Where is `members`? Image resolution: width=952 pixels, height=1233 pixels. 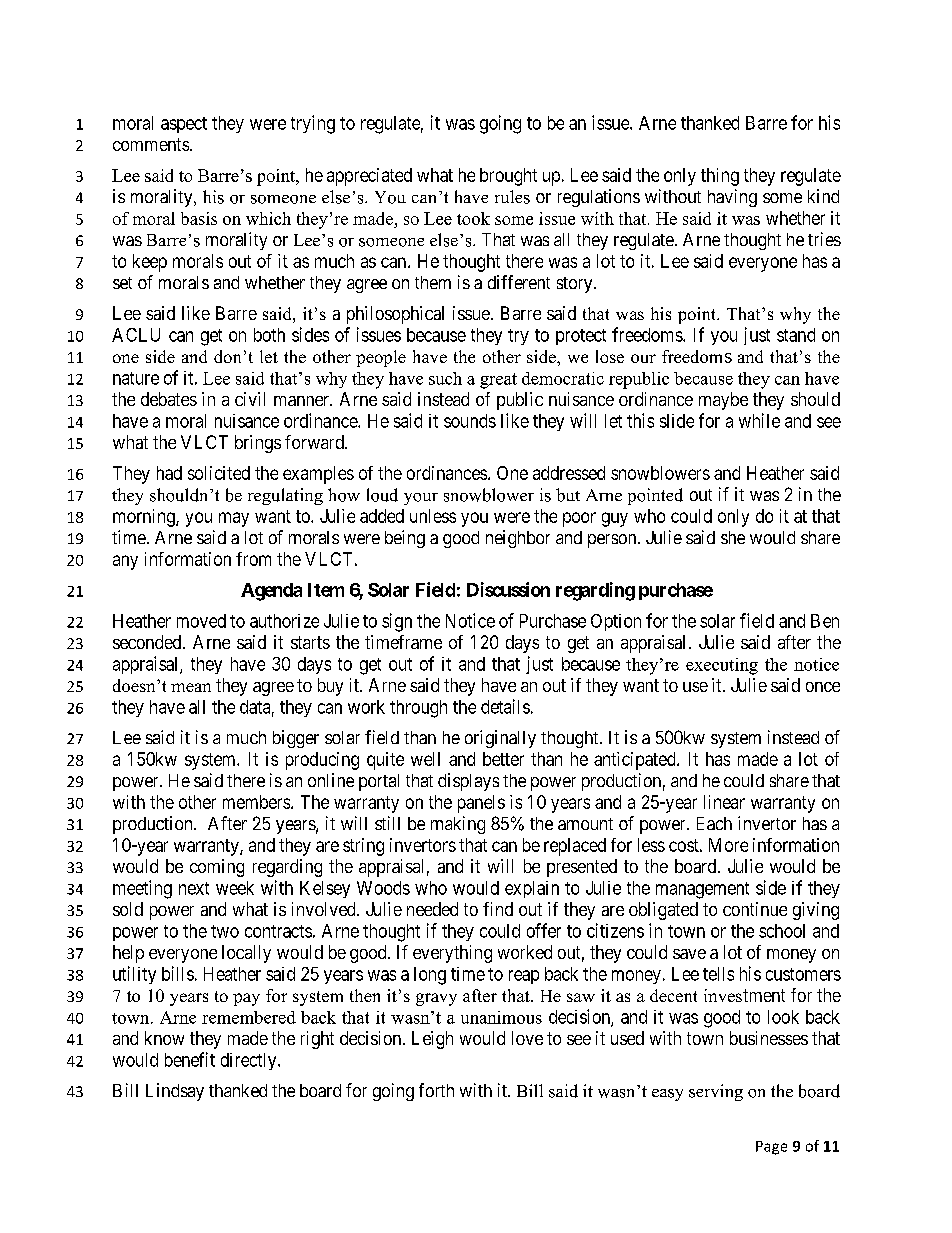
members is located at coordinates (256, 802).
